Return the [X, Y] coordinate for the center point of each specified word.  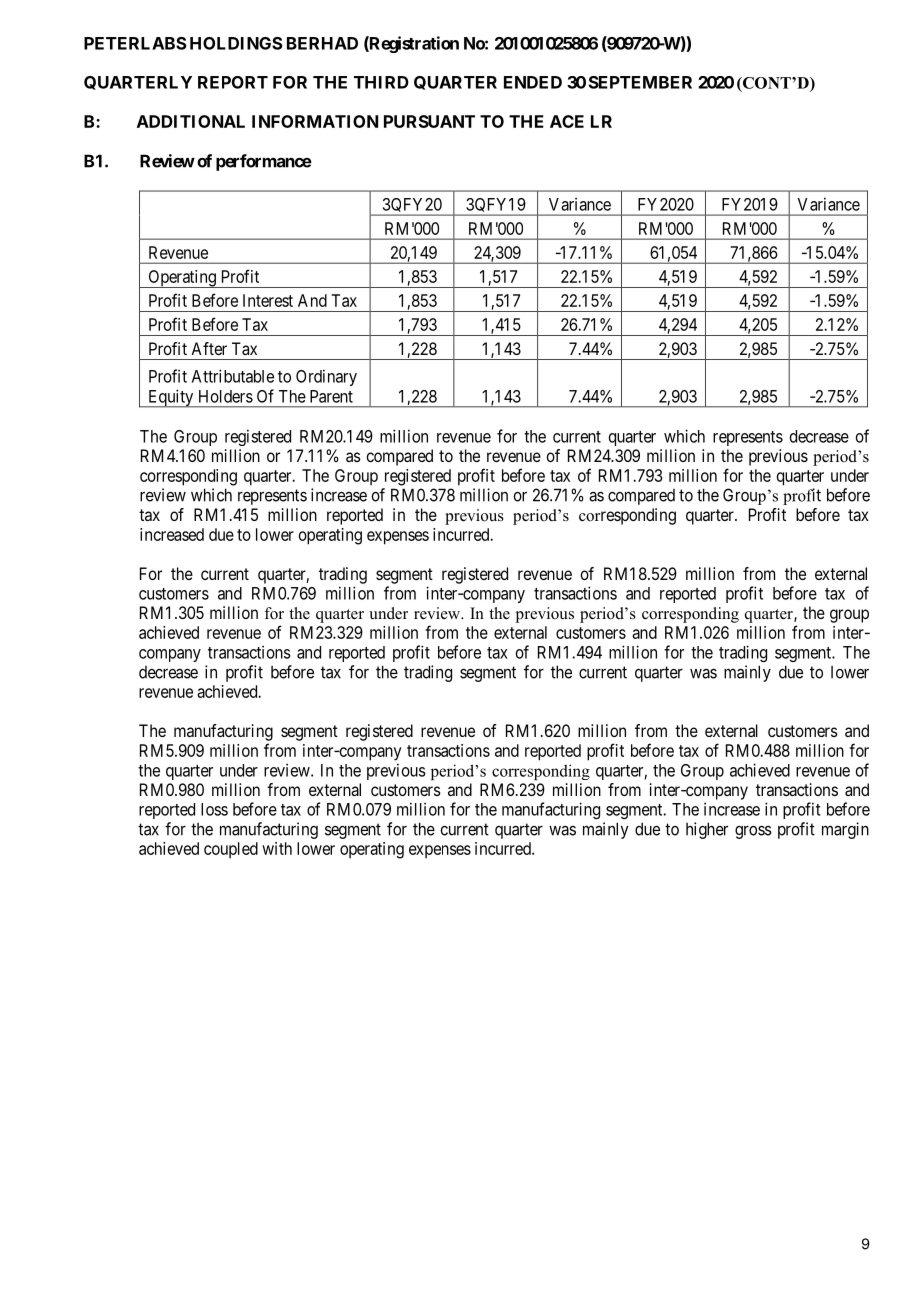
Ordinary [326, 377]
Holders [226, 396]
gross [753, 832]
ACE [567, 121]
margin [845, 830]
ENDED [533, 82]
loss [214, 809]
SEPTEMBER [640, 82]
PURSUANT [429, 121]
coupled [231, 850]
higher [707, 830]
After [209, 348]
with [277, 848]
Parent [331, 396]
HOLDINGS [236, 43]
